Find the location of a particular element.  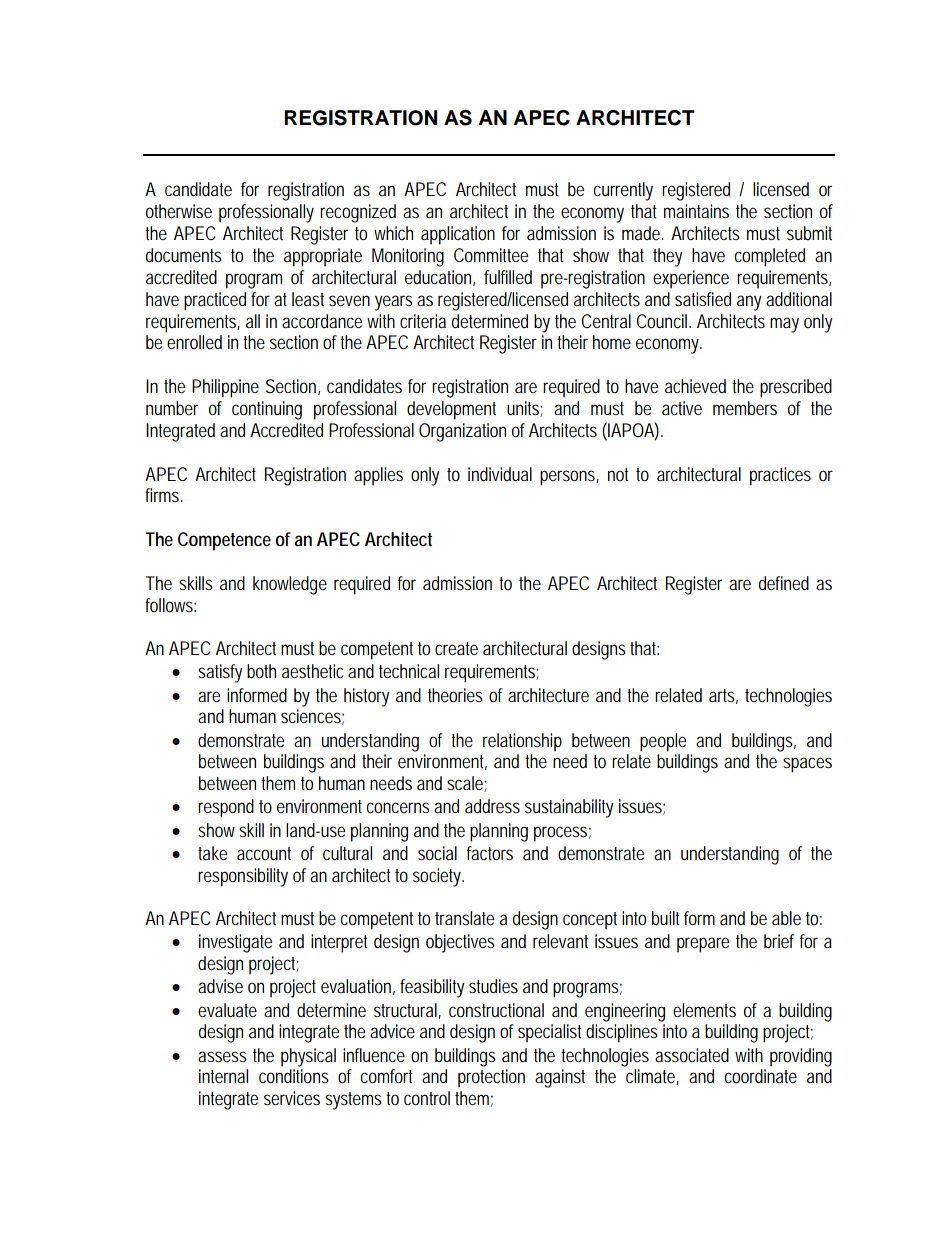

members is located at coordinates (745, 408).
